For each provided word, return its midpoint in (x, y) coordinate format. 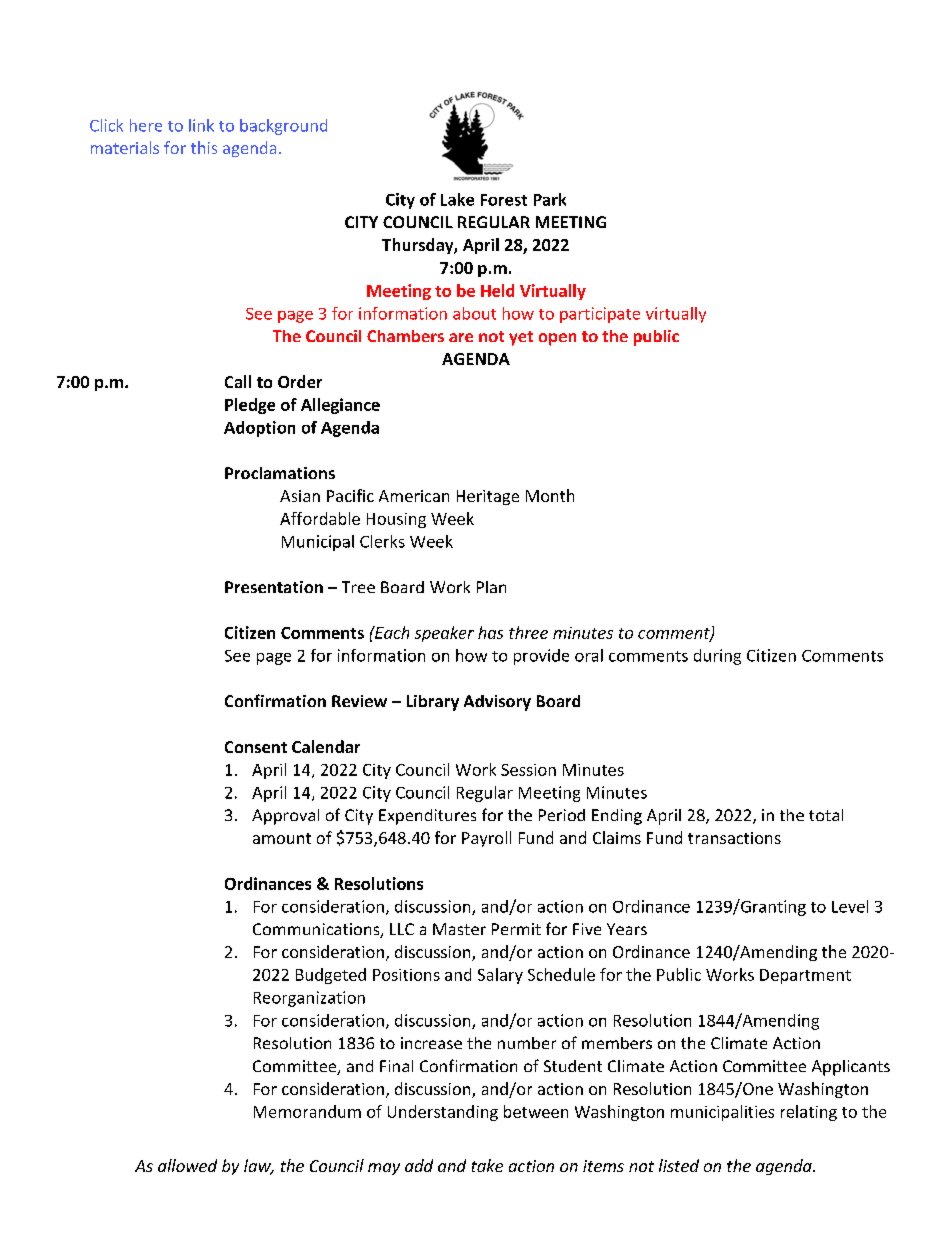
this (204, 147)
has (490, 632)
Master (459, 929)
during (717, 657)
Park (550, 199)
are (461, 337)
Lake (457, 199)
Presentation (274, 587)
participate (600, 315)
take (487, 1165)
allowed (187, 1165)
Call (238, 381)
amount (282, 838)
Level (850, 906)
